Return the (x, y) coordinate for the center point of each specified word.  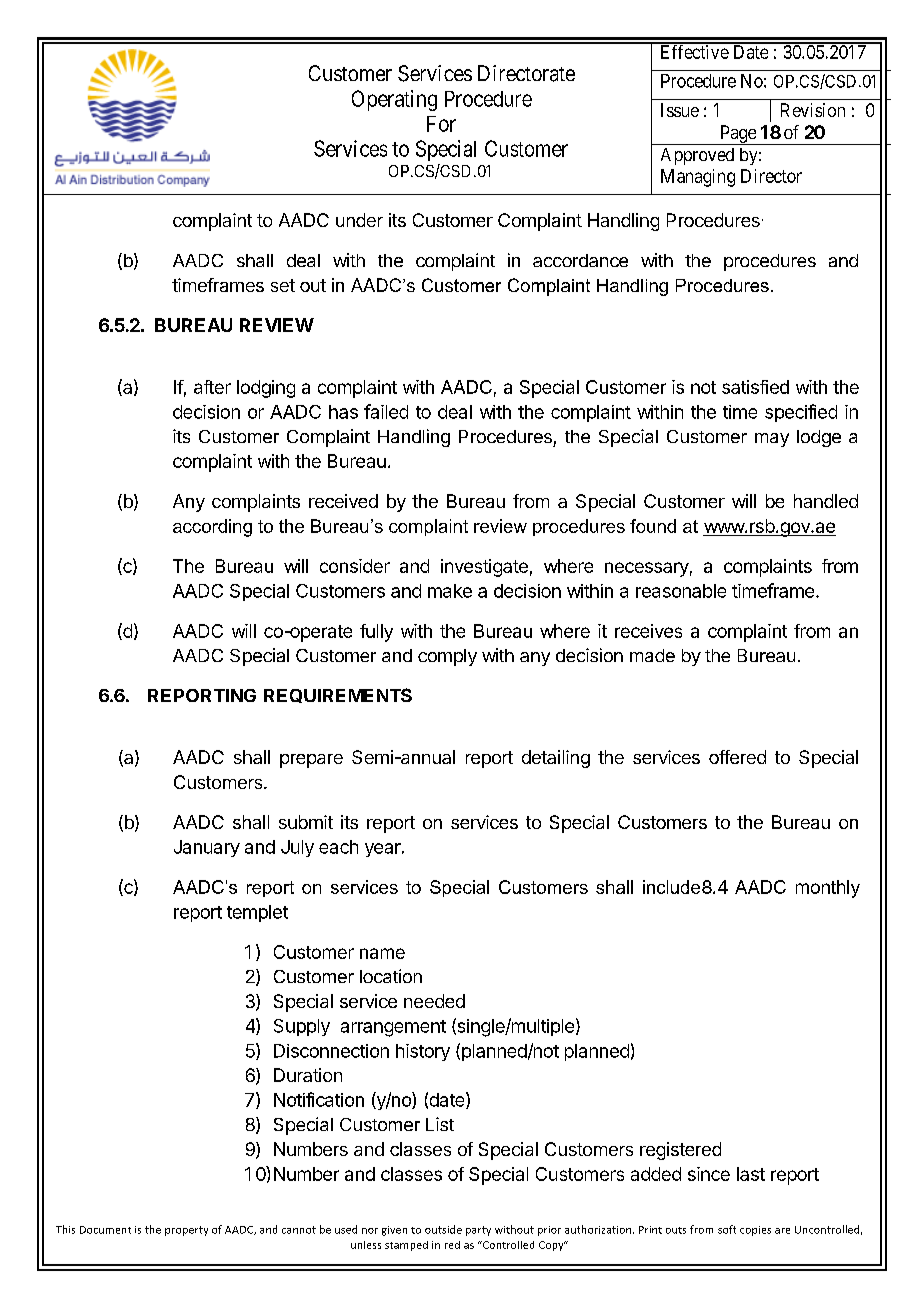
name (382, 953)
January (207, 848)
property (186, 1231)
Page (737, 135)
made (652, 655)
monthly (828, 889)
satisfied (755, 387)
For (441, 124)
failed (386, 411)
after (212, 387)
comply (447, 657)
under (359, 220)
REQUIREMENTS (338, 695)
